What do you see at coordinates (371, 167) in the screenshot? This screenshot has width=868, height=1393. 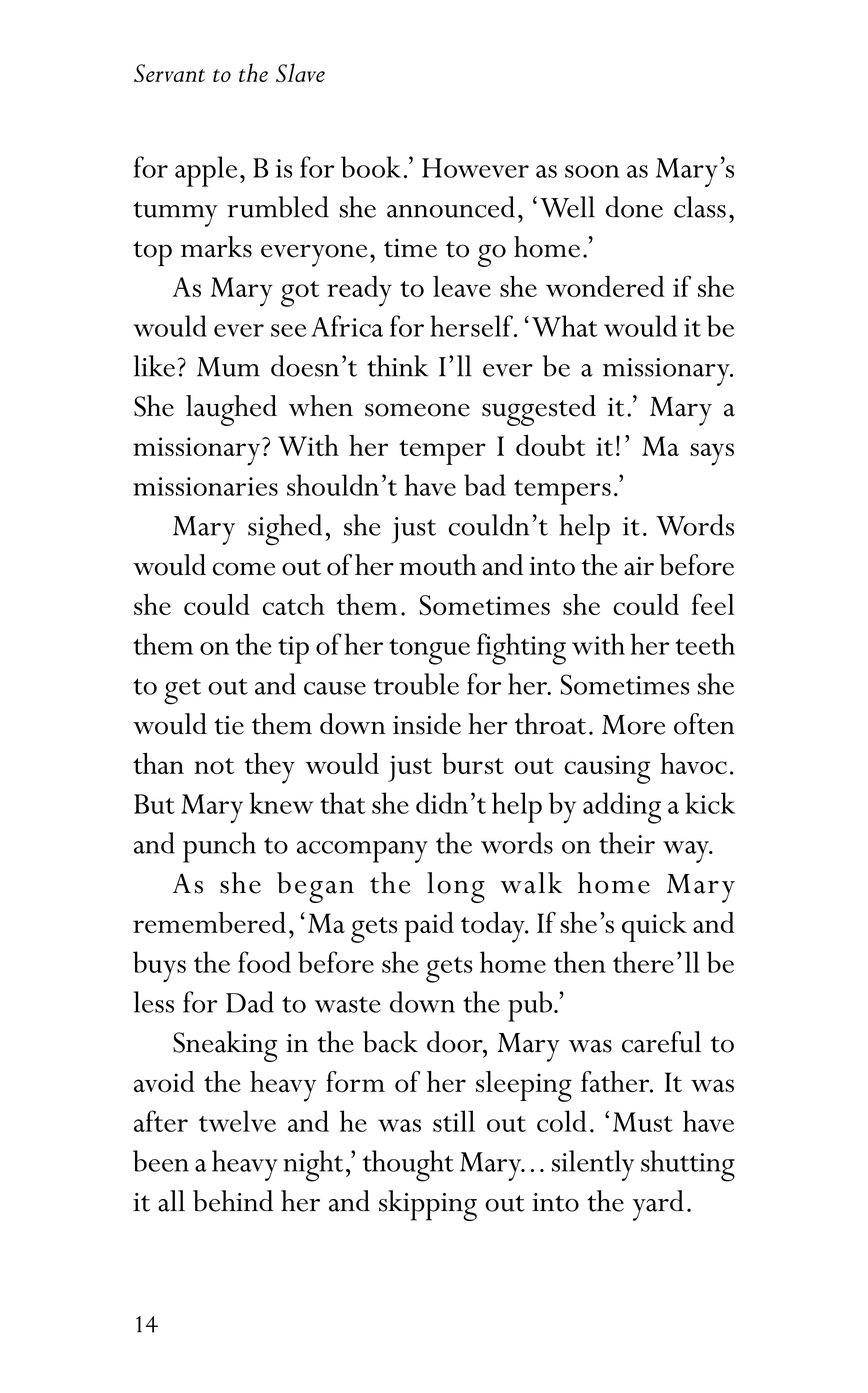 I see `book` at bounding box center [371, 167].
